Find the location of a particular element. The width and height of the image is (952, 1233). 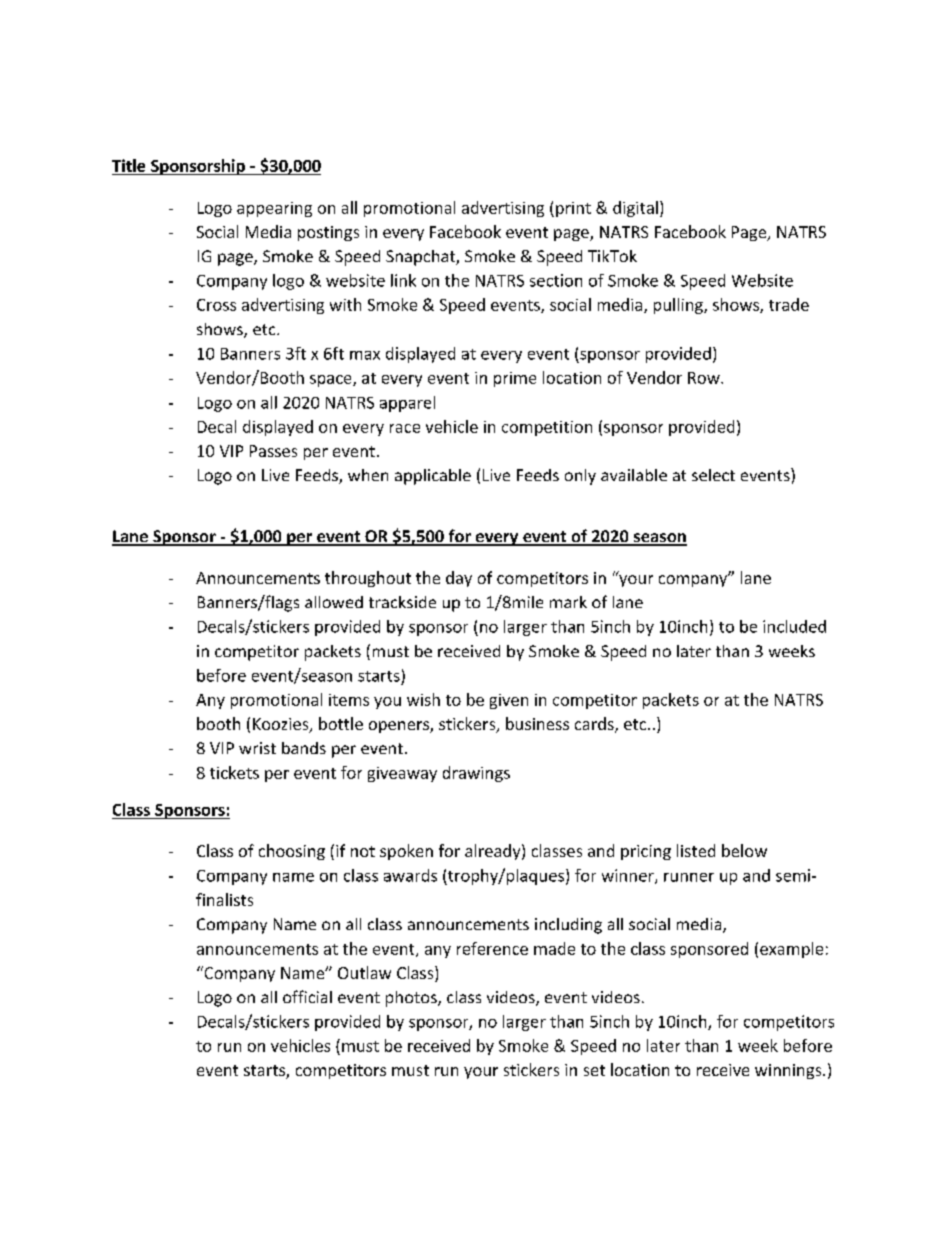

allowed is located at coordinates (334, 602).
